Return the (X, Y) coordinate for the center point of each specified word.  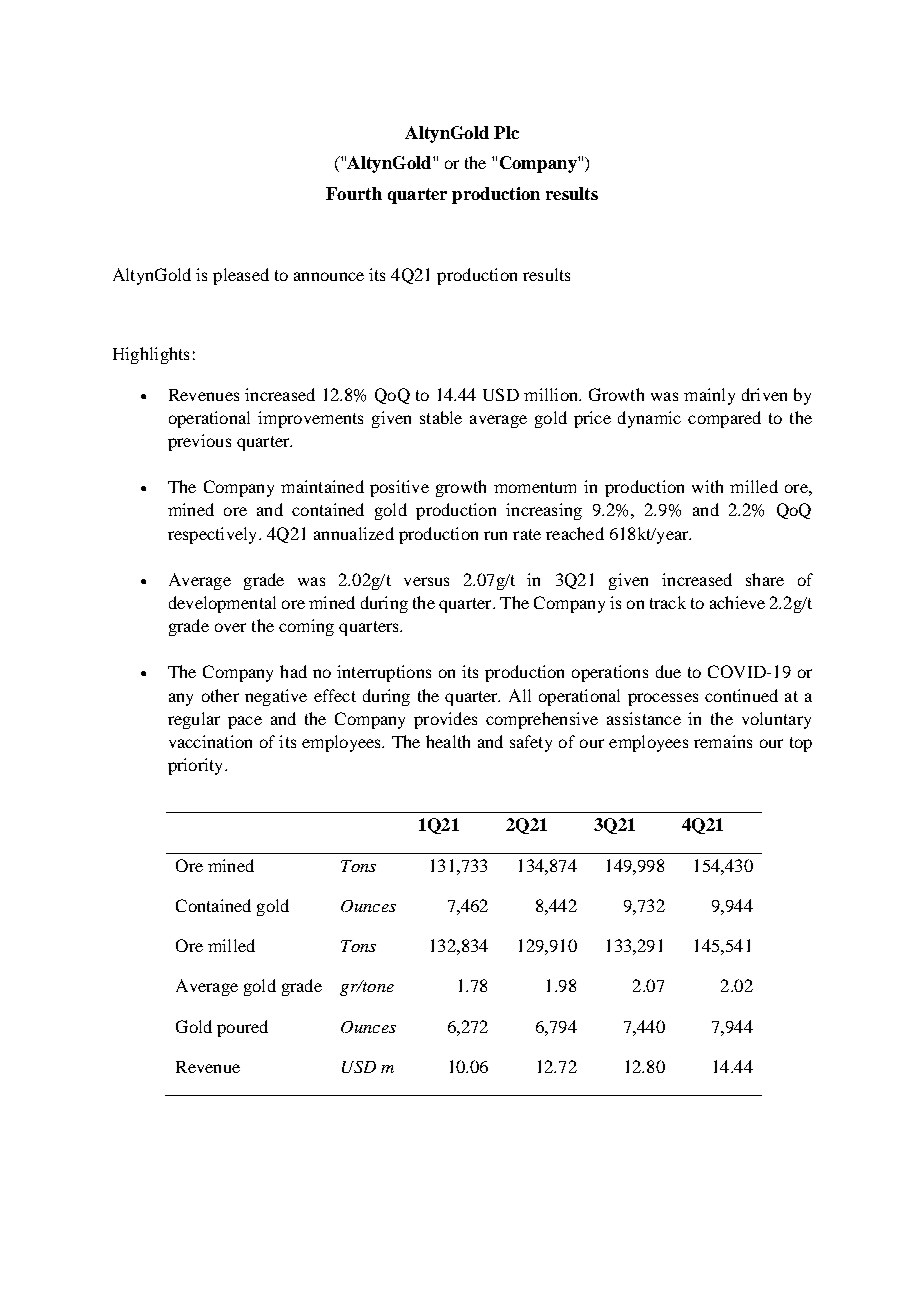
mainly (709, 396)
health (448, 741)
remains (723, 741)
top (801, 744)
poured (242, 1028)
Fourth (354, 193)
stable (441, 417)
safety (531, 743)
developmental (222, 604)
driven (764, 394)
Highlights (151, 355)
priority (197, 766)
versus (426, 581)
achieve (737, 602)
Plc (506, 132)
